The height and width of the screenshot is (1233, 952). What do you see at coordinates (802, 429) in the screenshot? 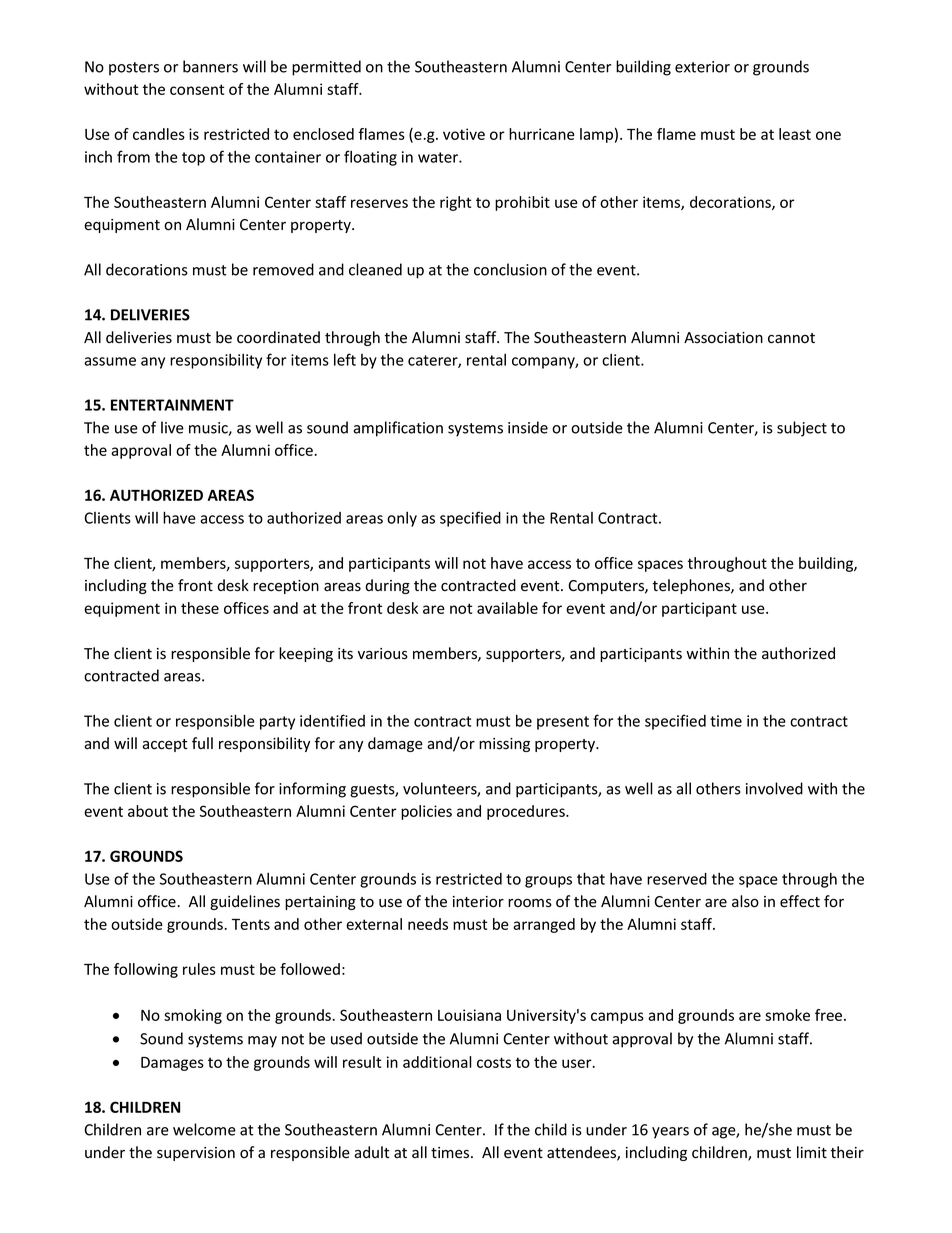
I see `subject` at bounding box center [802, 429].
